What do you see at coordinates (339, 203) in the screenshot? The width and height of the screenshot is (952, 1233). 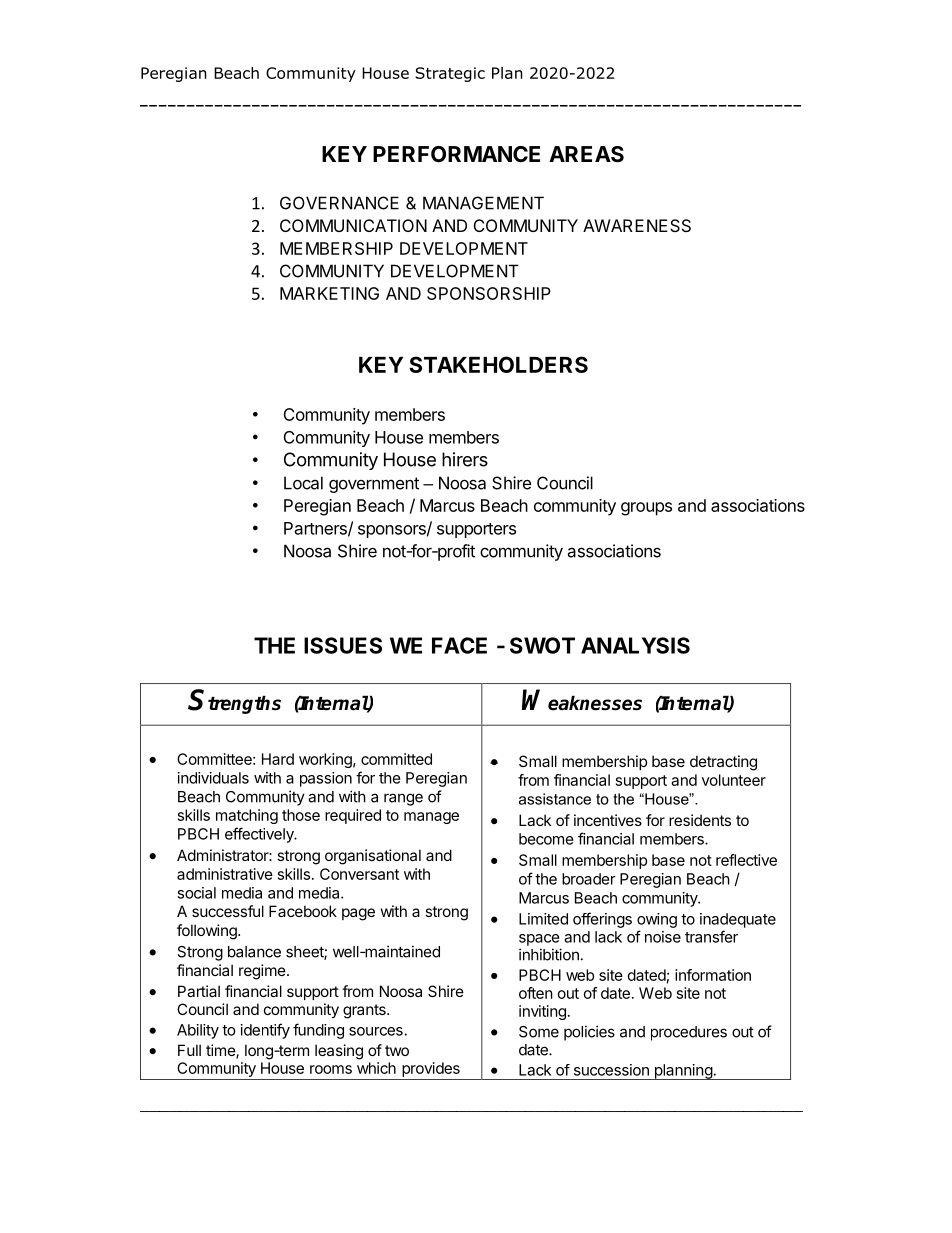 I see `GOVERNANCE` at bounding box center [339, 203].
